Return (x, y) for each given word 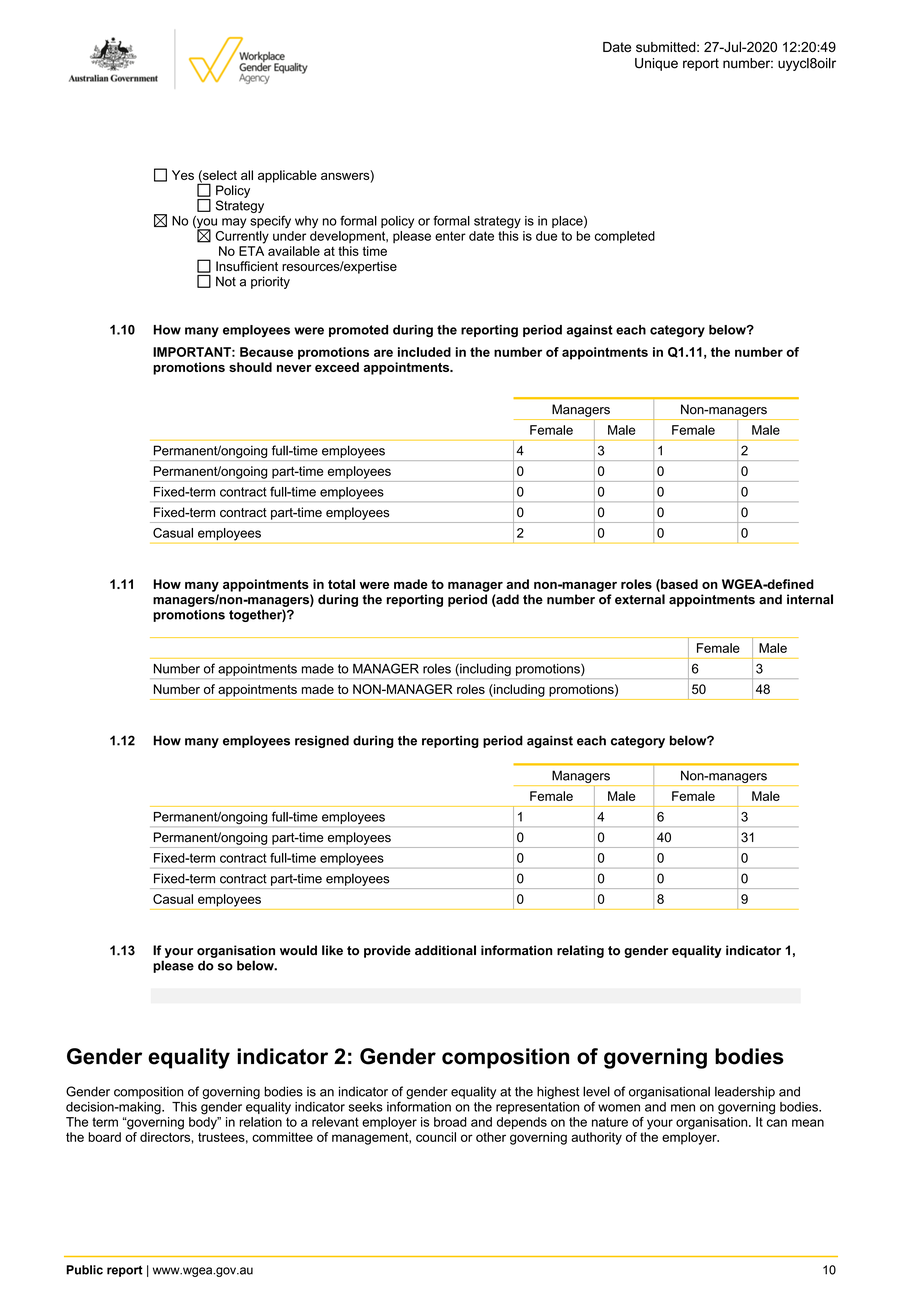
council (436, 1137)
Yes (183, 175)
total (341, 584)
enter (450, 236)
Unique (656, 64)
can (777, 1123)
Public (84, 1270)
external (640, 599)
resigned (322, 741)
